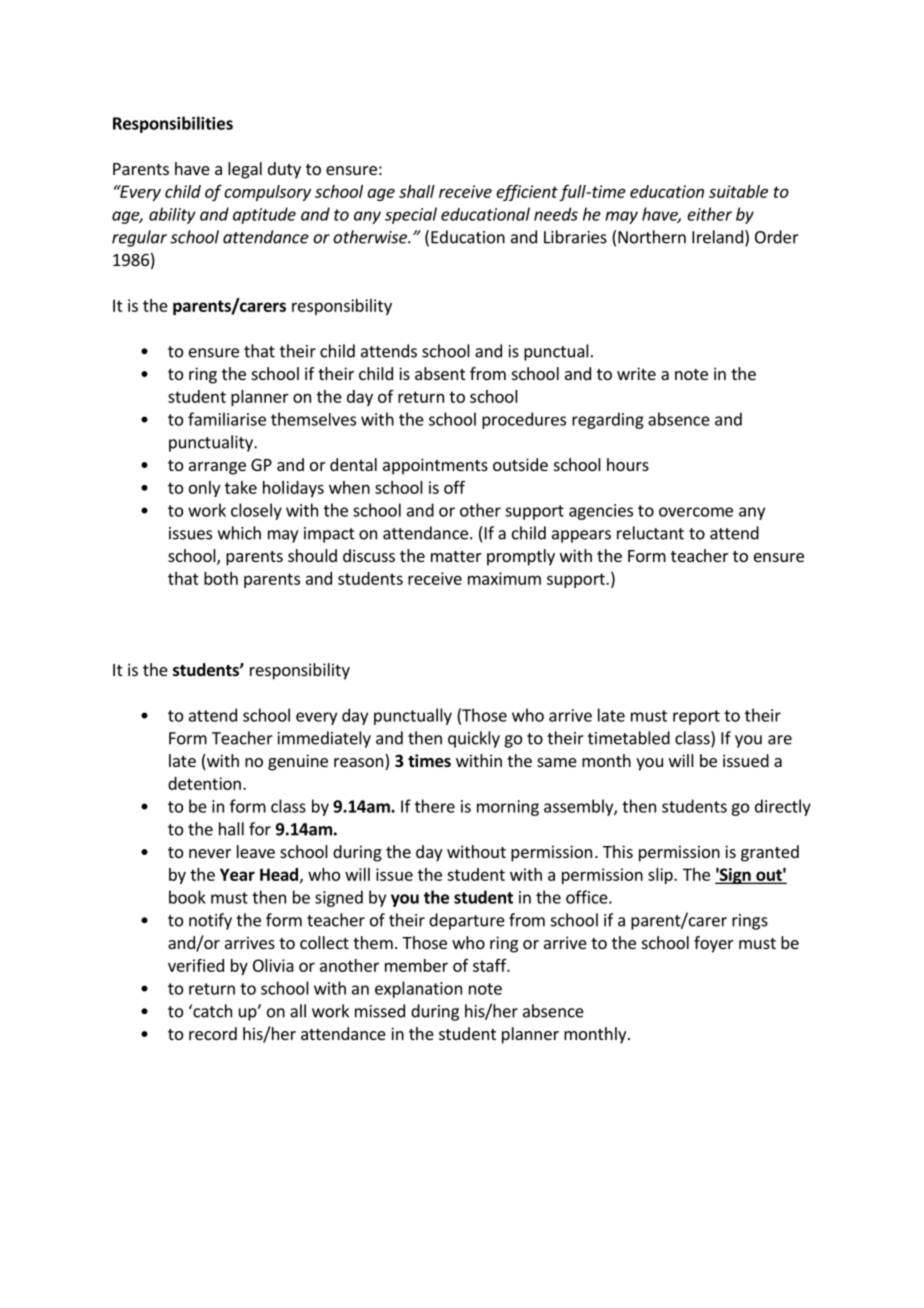 This screenshot has width=924, height=1308. I want to click on record, so click(213, 1033).
